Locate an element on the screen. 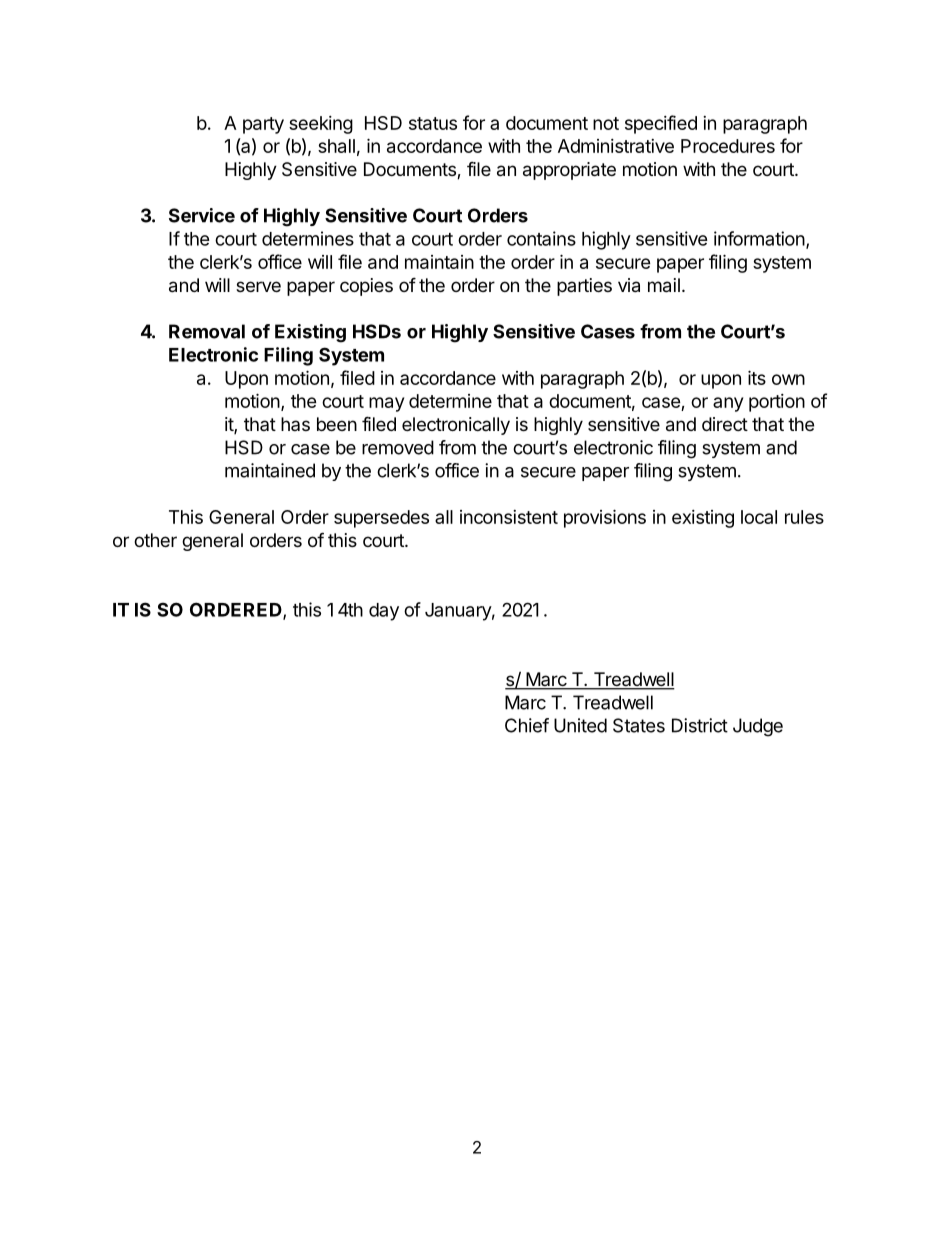 This screenshot has height=1233, width=952. Removal is located at coordinates (207, 331).
